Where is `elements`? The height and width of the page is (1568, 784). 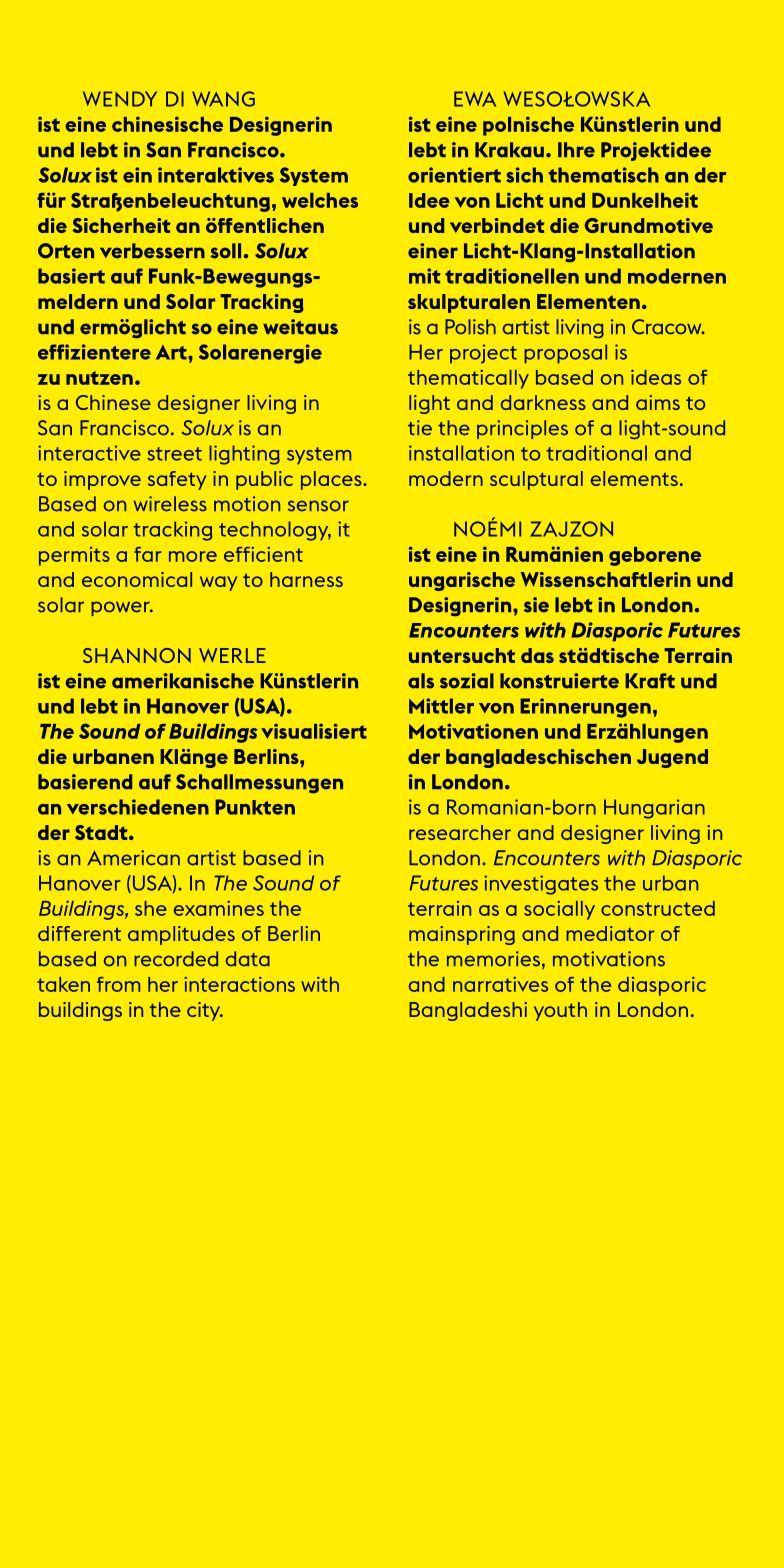 elements is located at coordinates (634, 478).
